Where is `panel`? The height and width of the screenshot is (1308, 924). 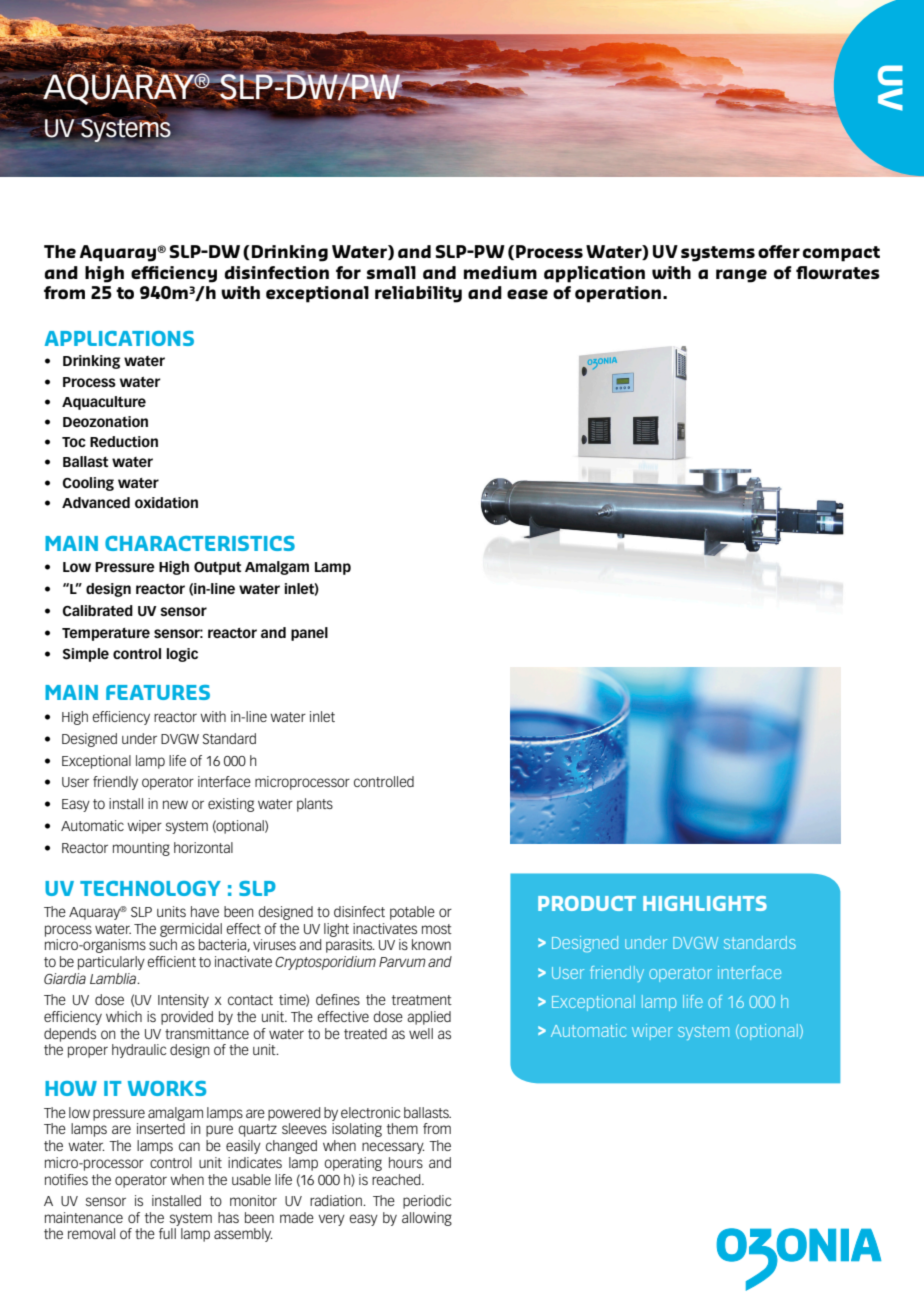
panel is located at coordinates (309, 634).
